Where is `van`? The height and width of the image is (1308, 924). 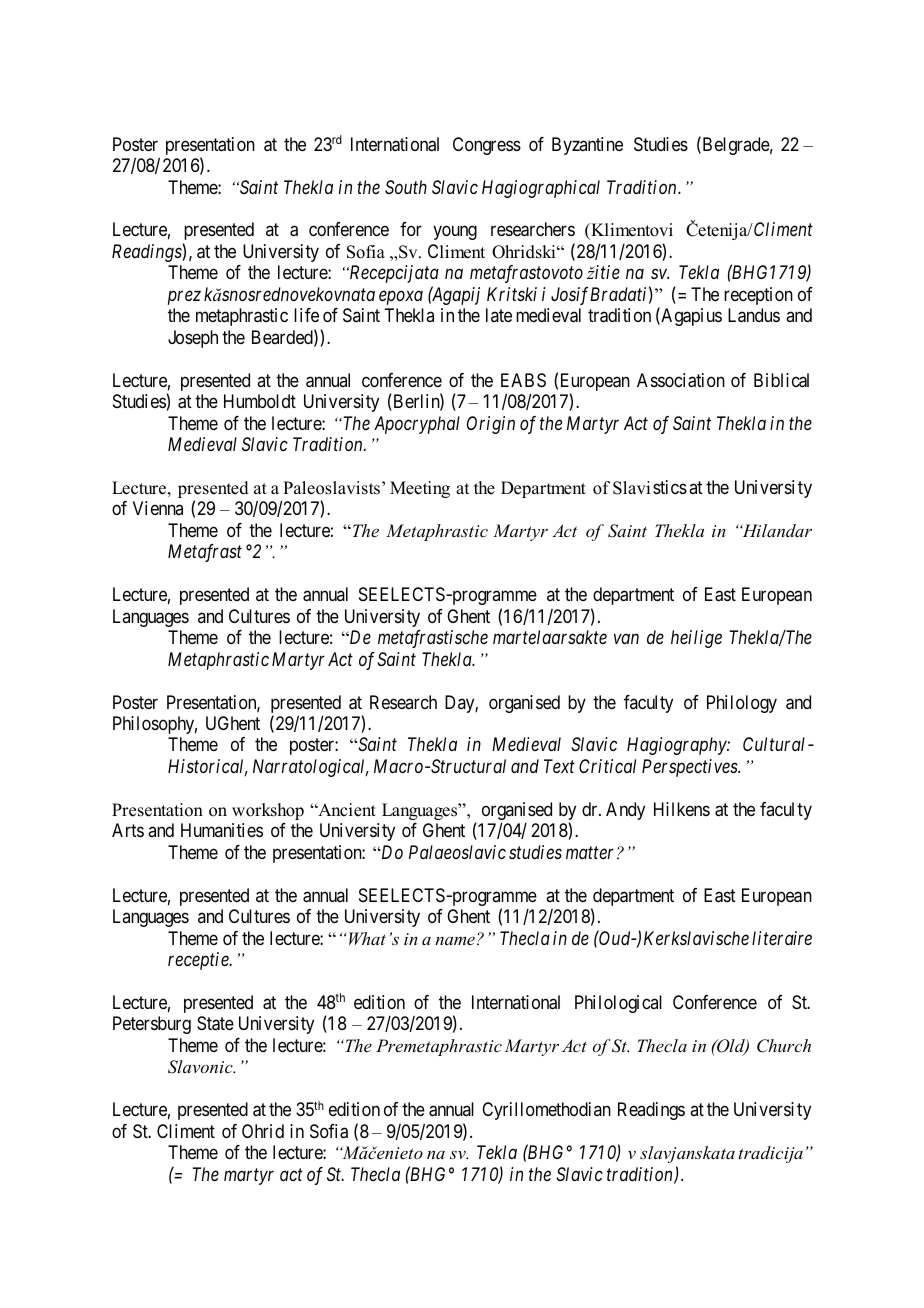 van is located at coordinates (626, 639).
